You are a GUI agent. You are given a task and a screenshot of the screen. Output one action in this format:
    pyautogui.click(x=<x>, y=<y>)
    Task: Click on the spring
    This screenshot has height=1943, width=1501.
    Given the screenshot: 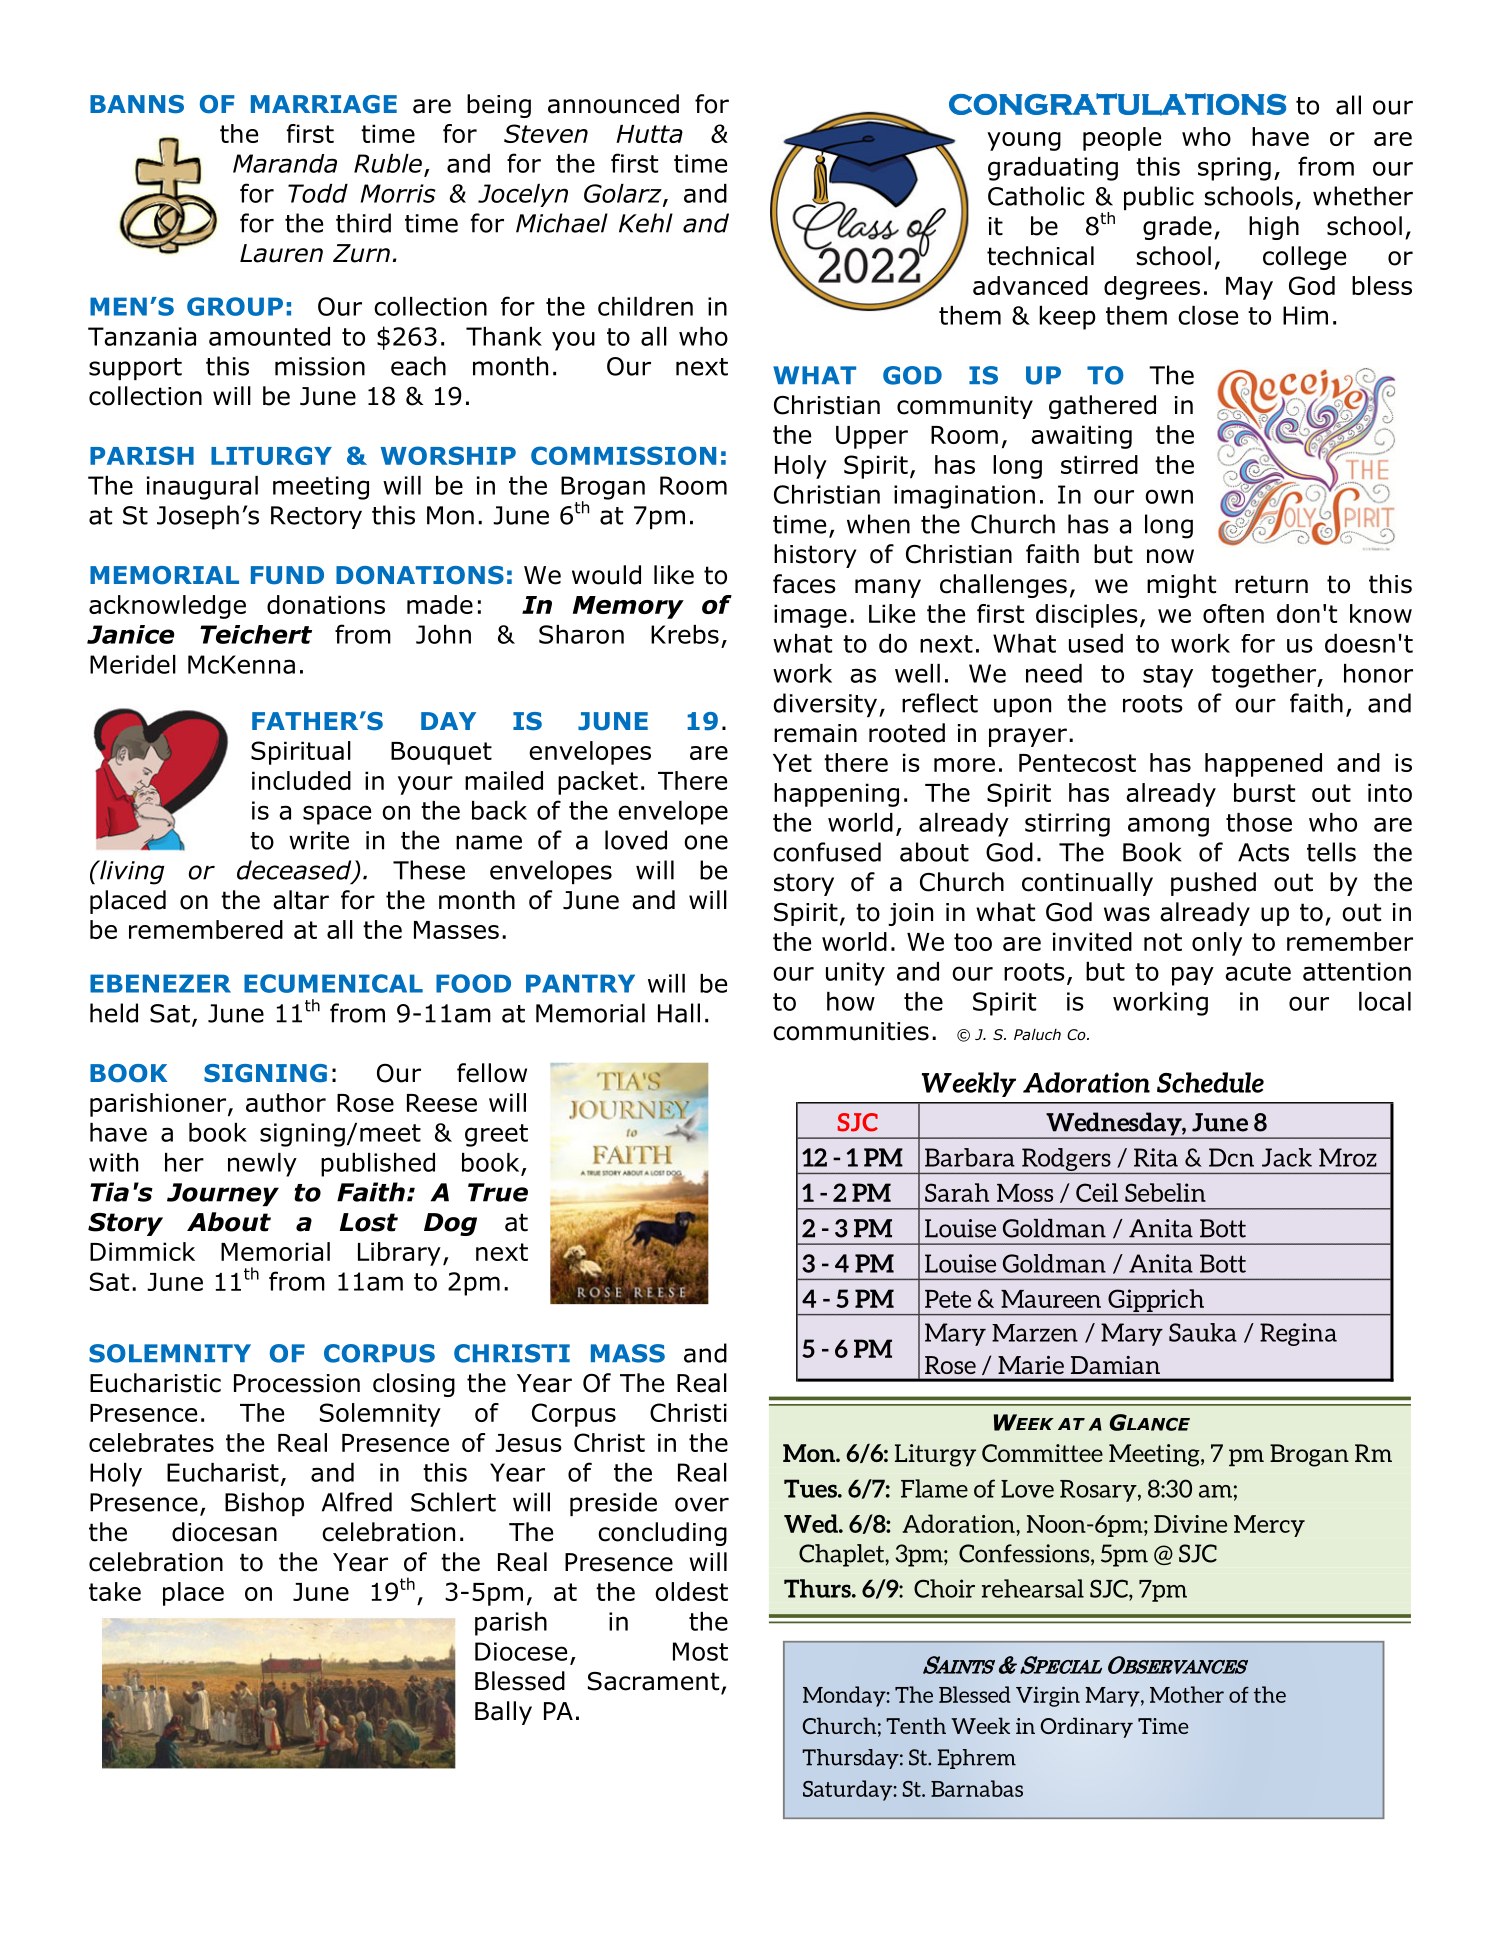 What is the action you would take?
    pyautogui.click(x=1234, y=169)
